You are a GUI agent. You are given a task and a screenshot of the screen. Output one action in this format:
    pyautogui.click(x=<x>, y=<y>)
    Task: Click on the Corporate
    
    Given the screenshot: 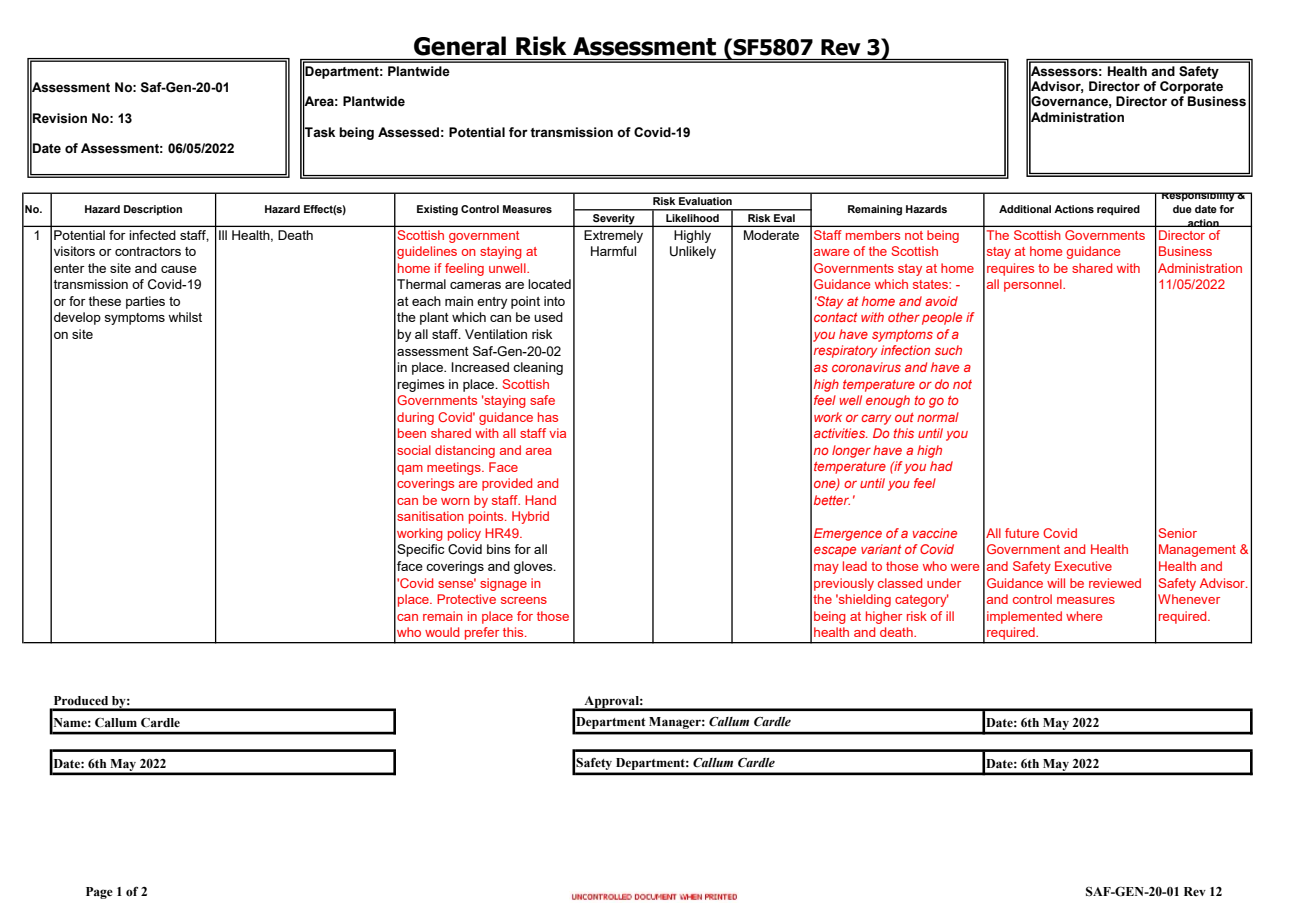 What is the action you would take?
    pyautogui.click(x=1191, y=87)
